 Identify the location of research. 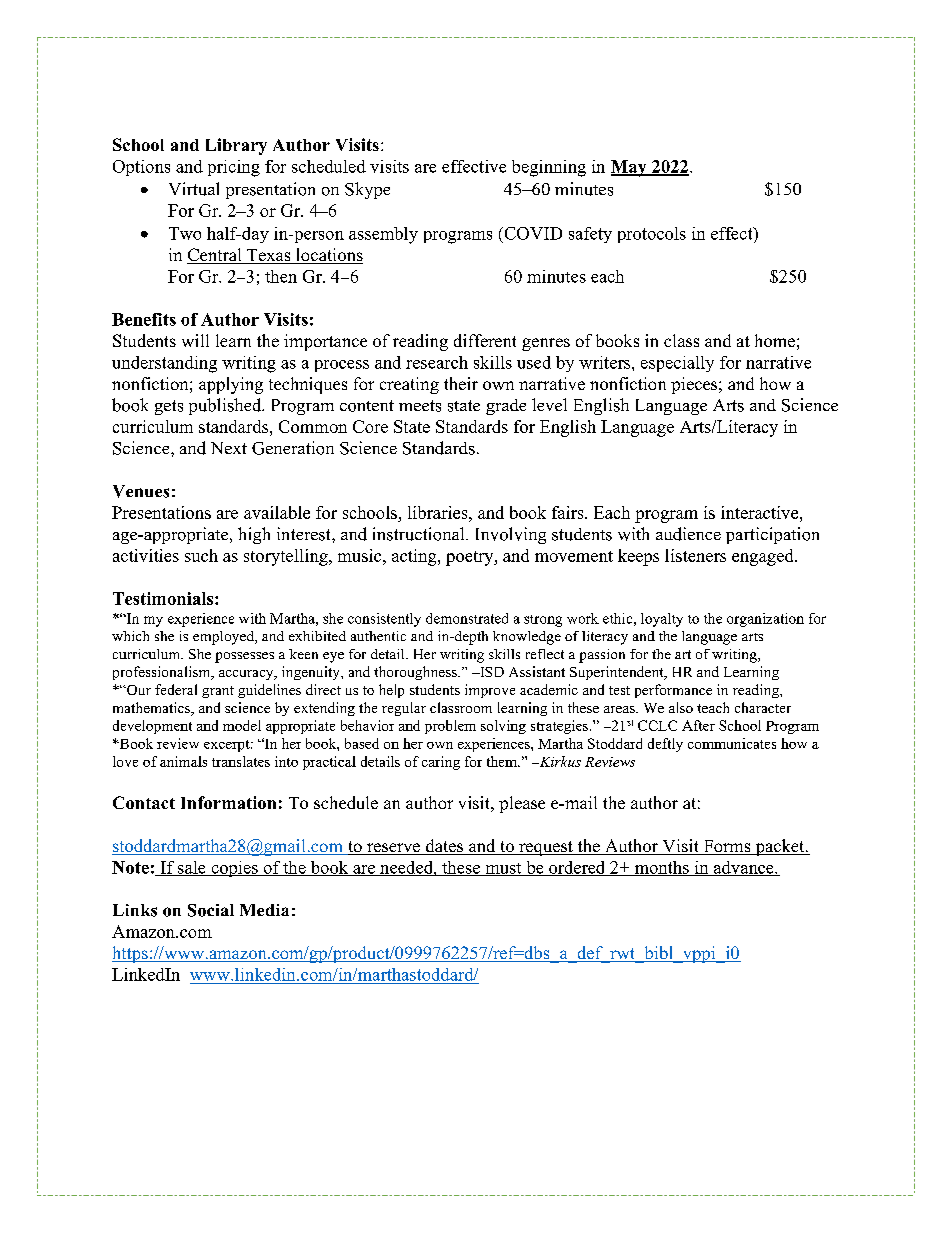
(437, 362).
